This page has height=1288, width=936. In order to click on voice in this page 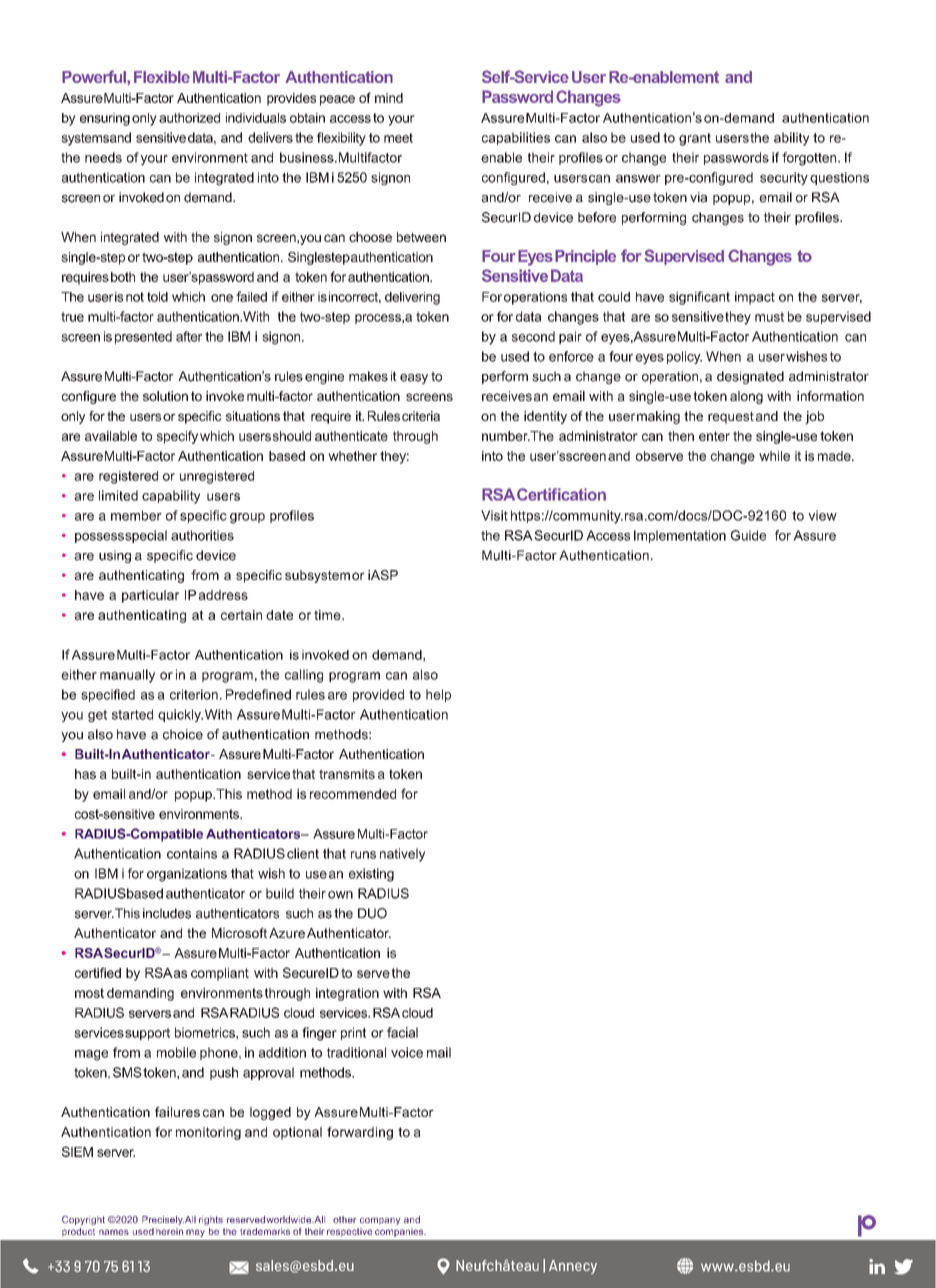, I will do `click(407, 1052)`.
